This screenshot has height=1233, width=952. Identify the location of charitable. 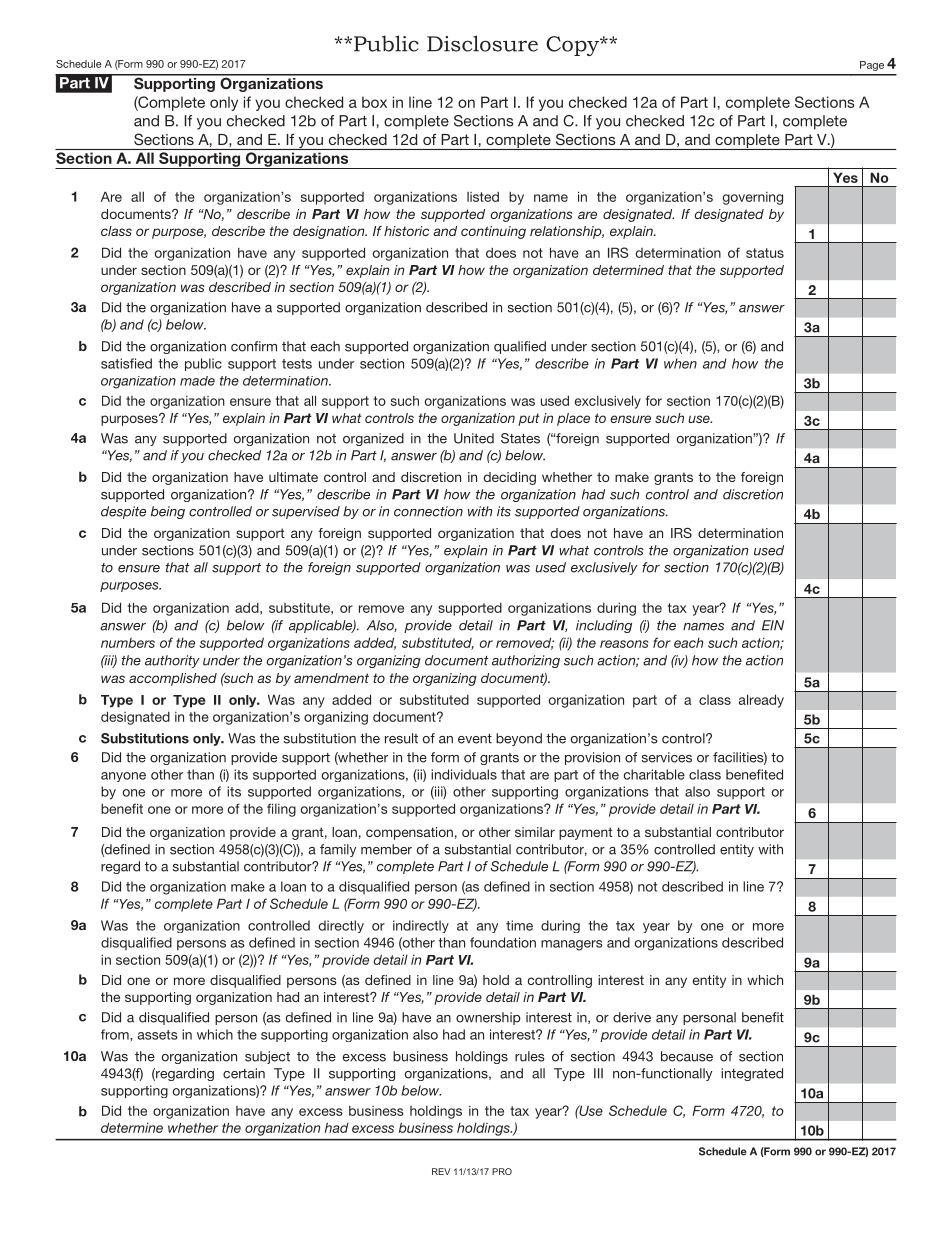
(654, 774).
